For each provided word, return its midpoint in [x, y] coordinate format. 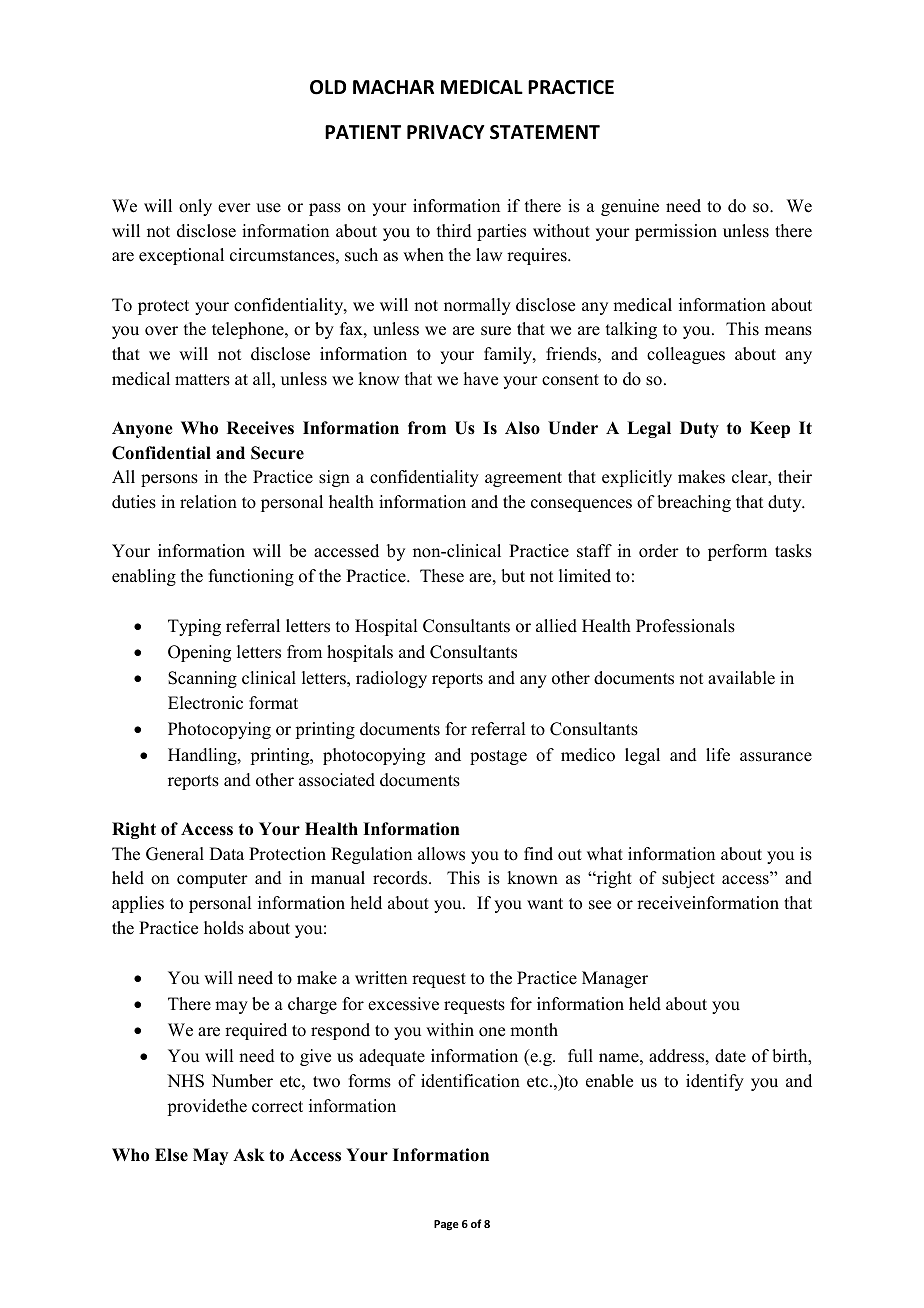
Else [171, 1155]
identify [715, 1082]
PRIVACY [446, 132]
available [741, 678]
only [195, 207]
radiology [391, 679]
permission [676, 232]
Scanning [202, 679]
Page [446, 1225]
